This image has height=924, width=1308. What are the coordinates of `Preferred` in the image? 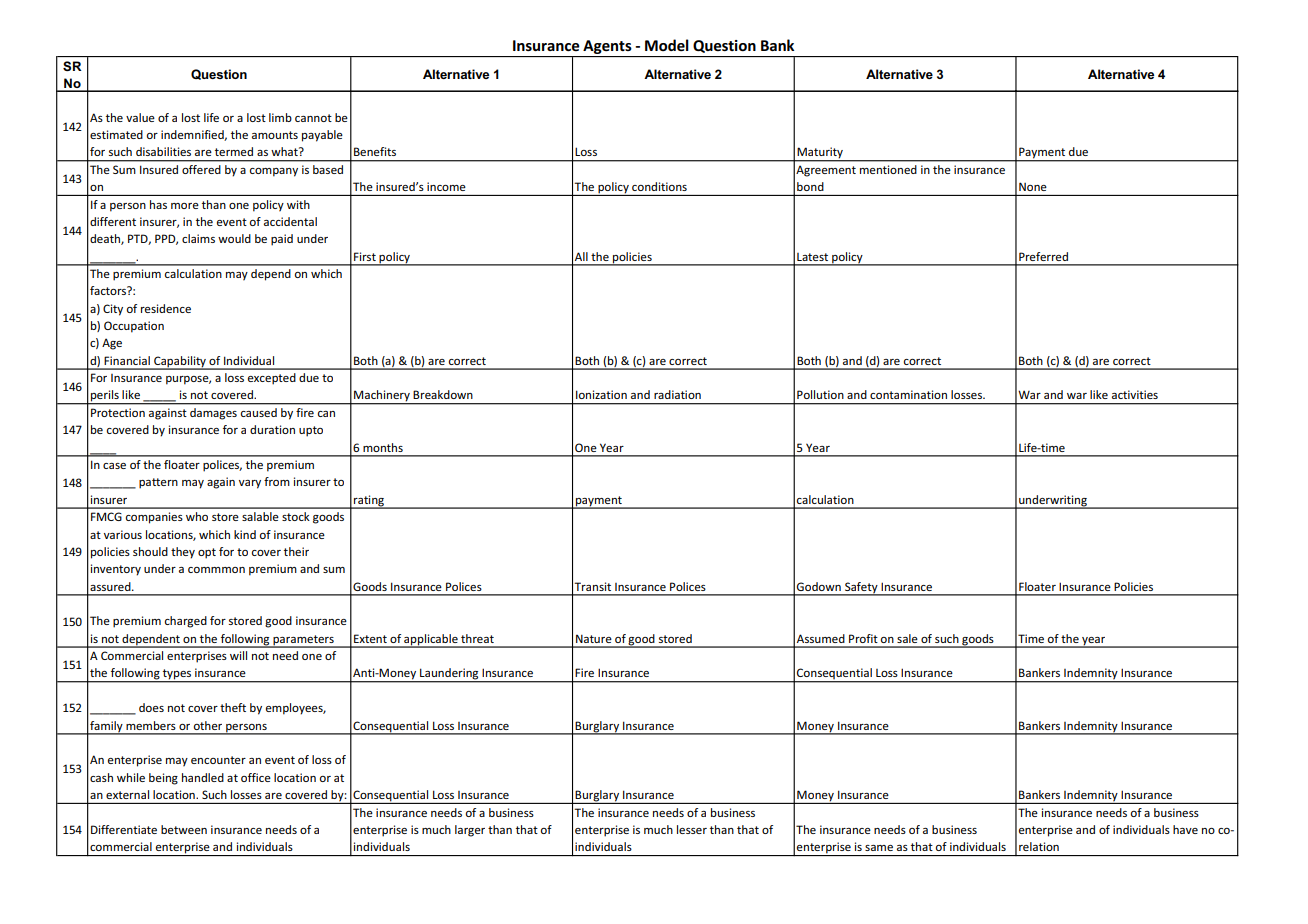 It's located at (1043, 256).
